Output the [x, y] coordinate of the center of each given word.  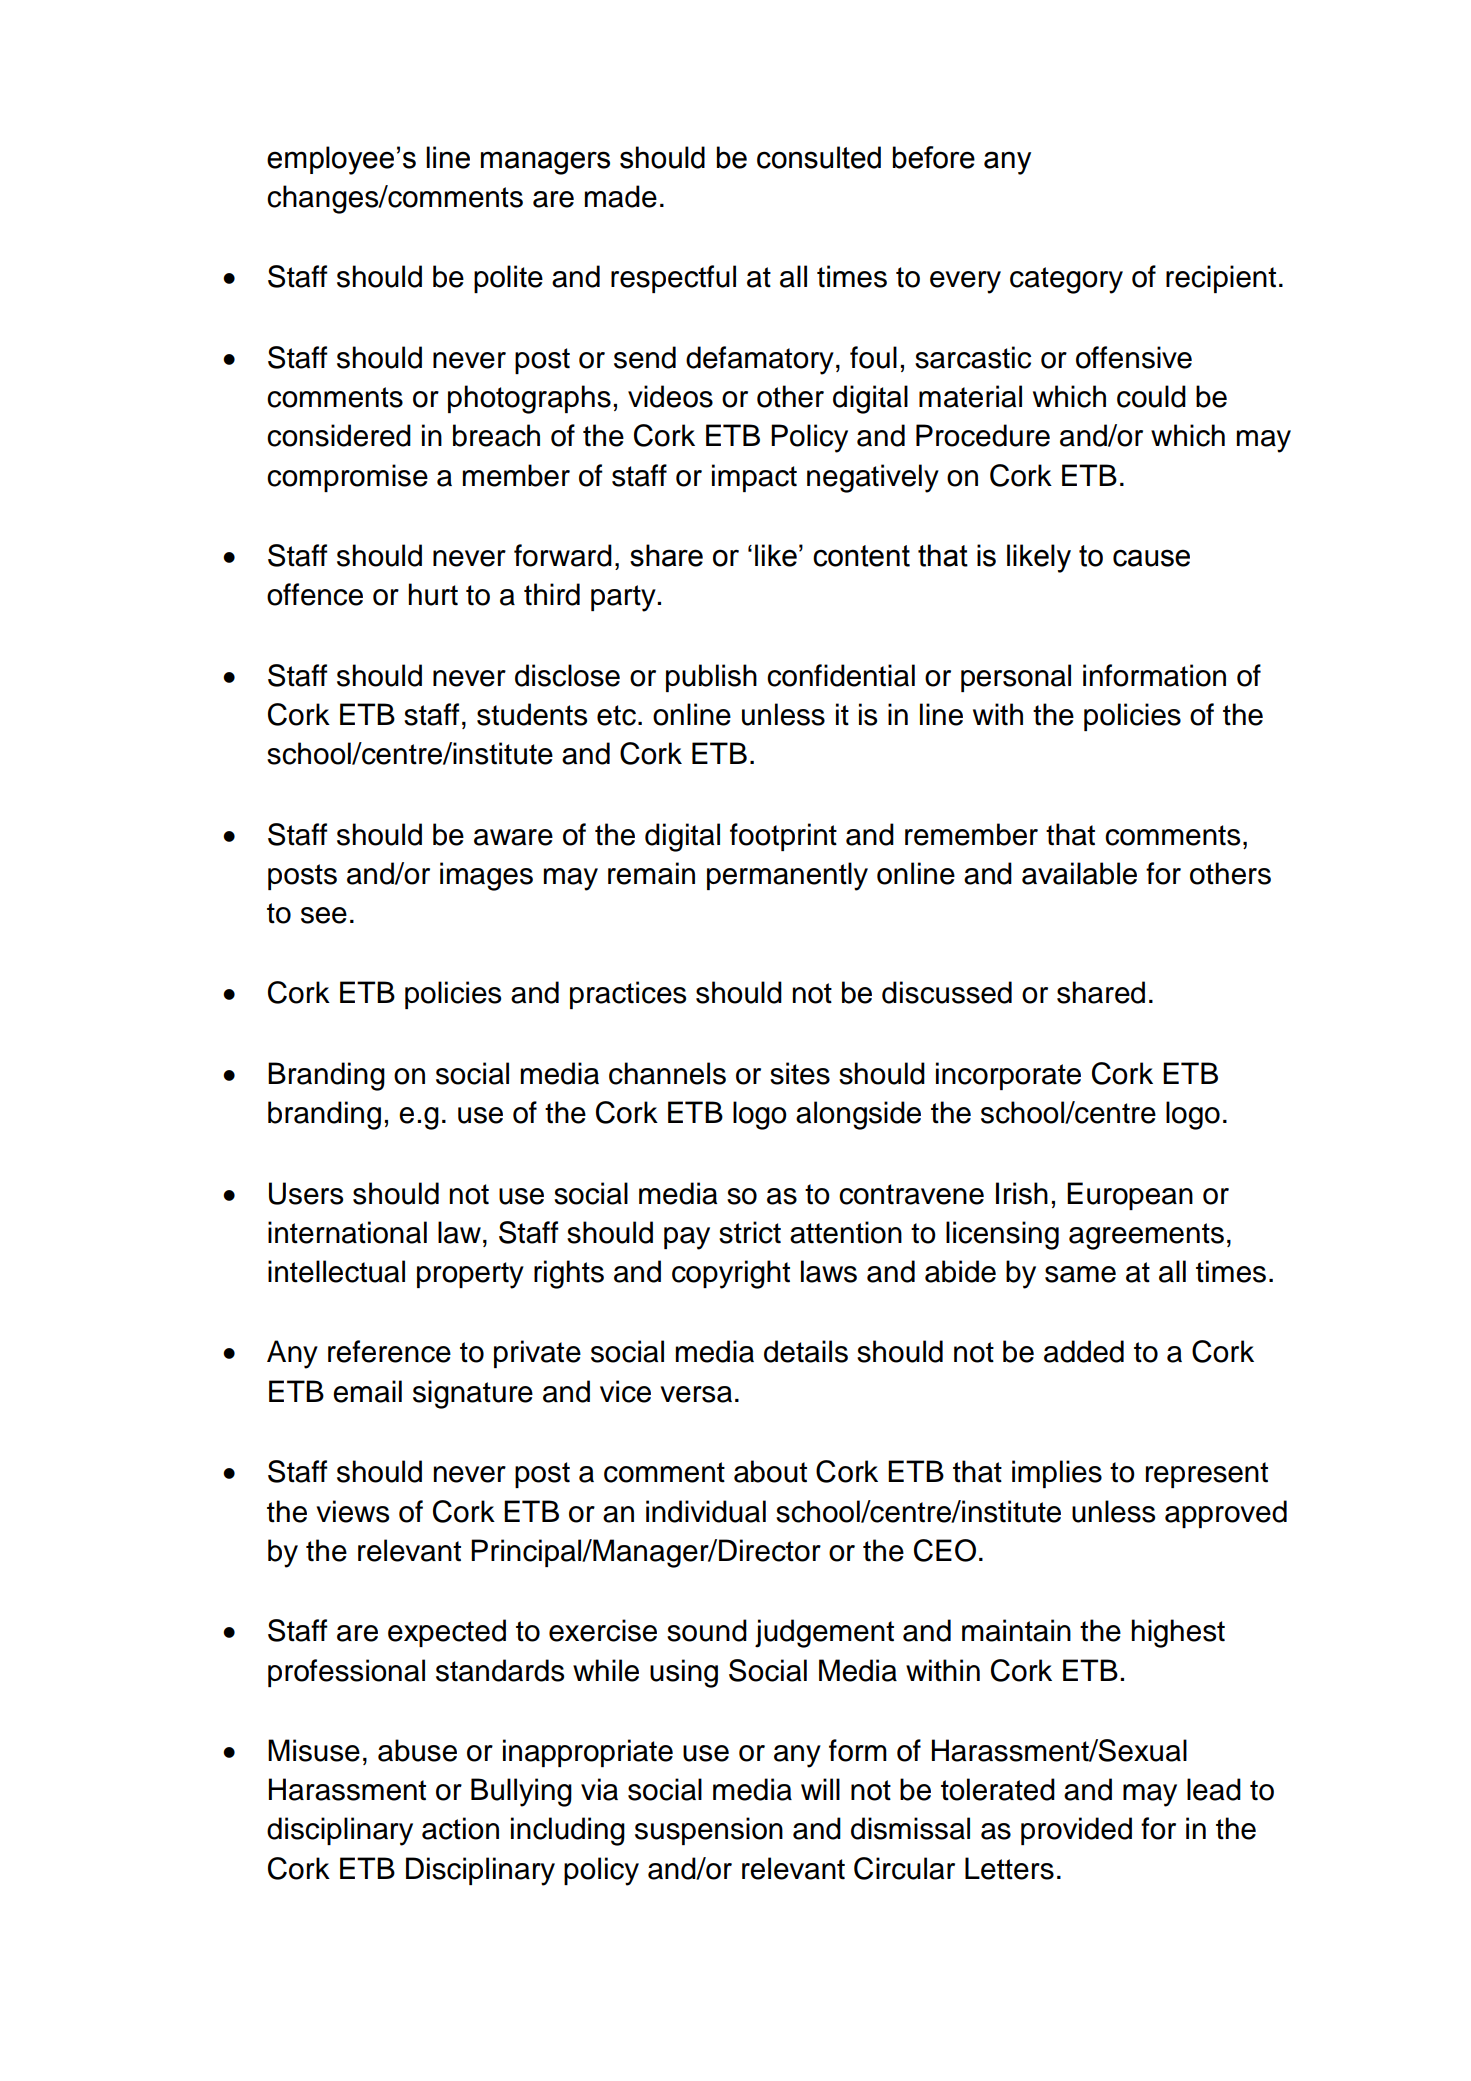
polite [508, 279]
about [770, 1471]
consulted [819, 157]
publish [711, 678]
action [460, 1828]
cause [1151, 558]
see [324, 915]
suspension [709, 1831]
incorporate [1008, 1076]
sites [800, 1073]
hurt [433, 594]
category [1066, 280]
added [1084, 1351]
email [367, 1391]
